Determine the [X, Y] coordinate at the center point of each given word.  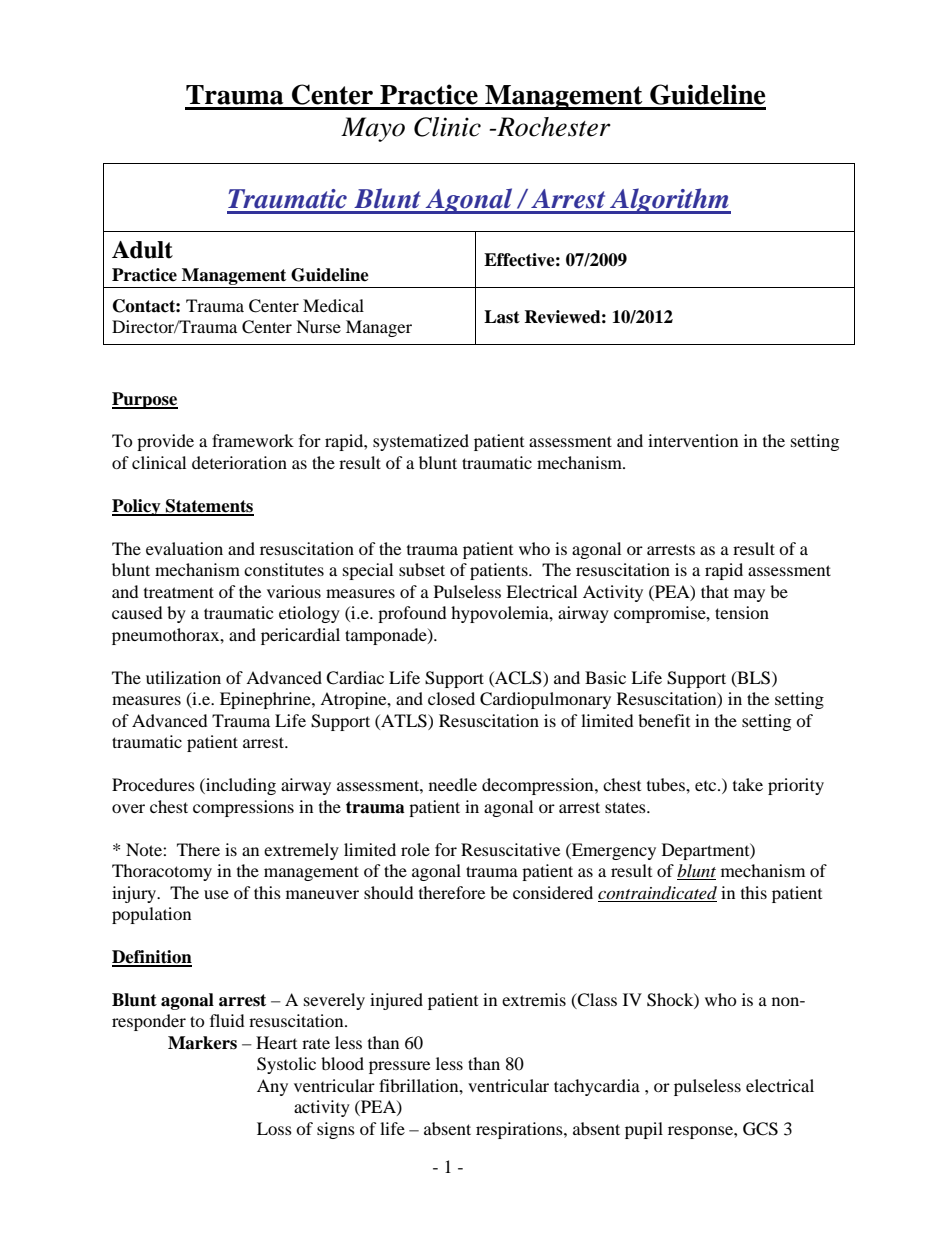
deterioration [239, 462]
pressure [399, 1067]
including [240, 786]
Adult [142, 250]
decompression [539, 786]
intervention [693, 440]
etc [707, 786]
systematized [421, 442]
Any [272, 1087]
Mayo [373, 129]
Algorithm [669, 201]
